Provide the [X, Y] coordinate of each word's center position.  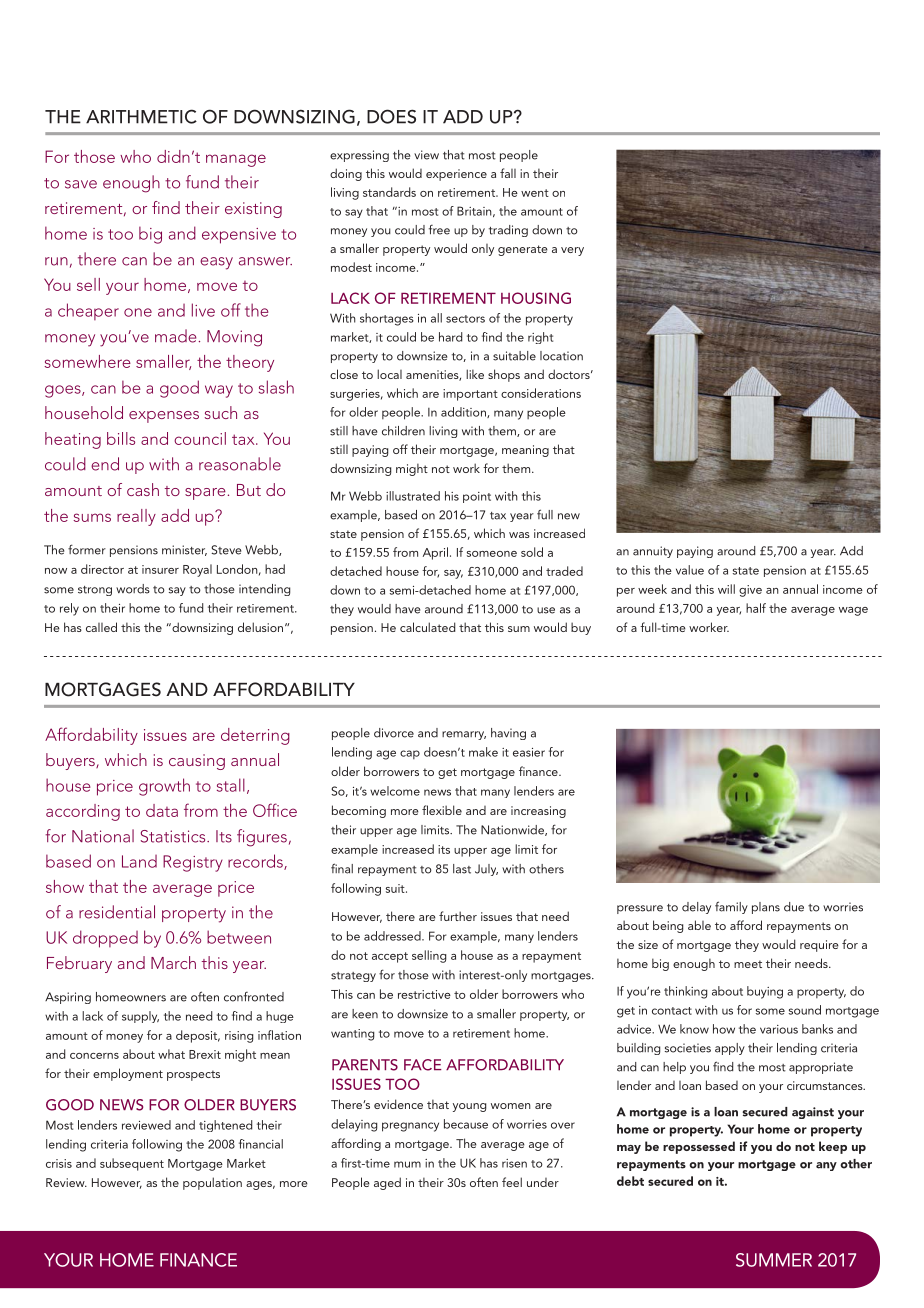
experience [456, 175]
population [212, 1183]
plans [766, 908]
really [136, 517]
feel [512, 1182]
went [535, 193]
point [477, 497]
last [462, 869]
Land [139, 861]
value [690, 570]
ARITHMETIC [141, 116]
